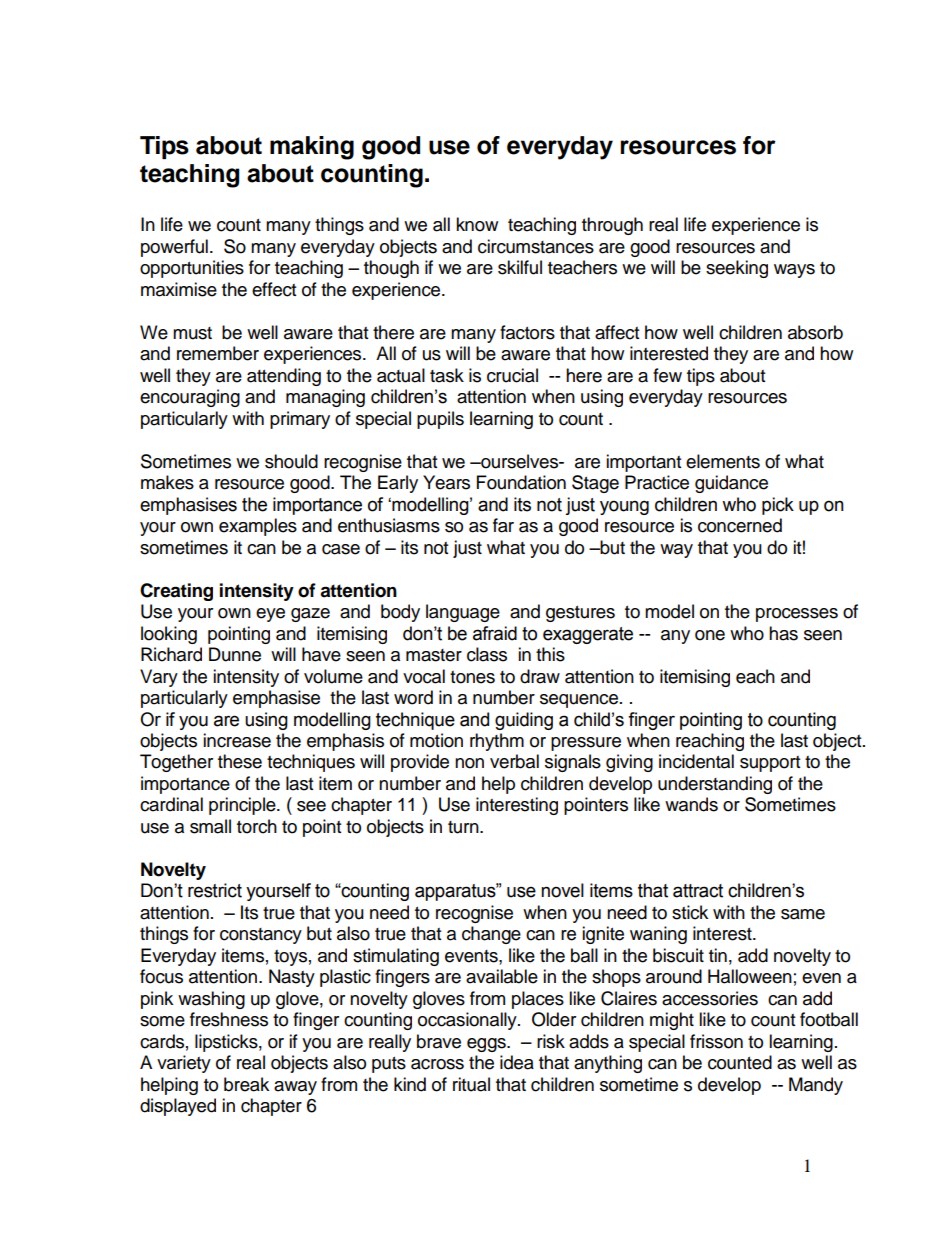  Describe the element at coordinates (246, 1084) in the screenshot. I see `break` at that location.
